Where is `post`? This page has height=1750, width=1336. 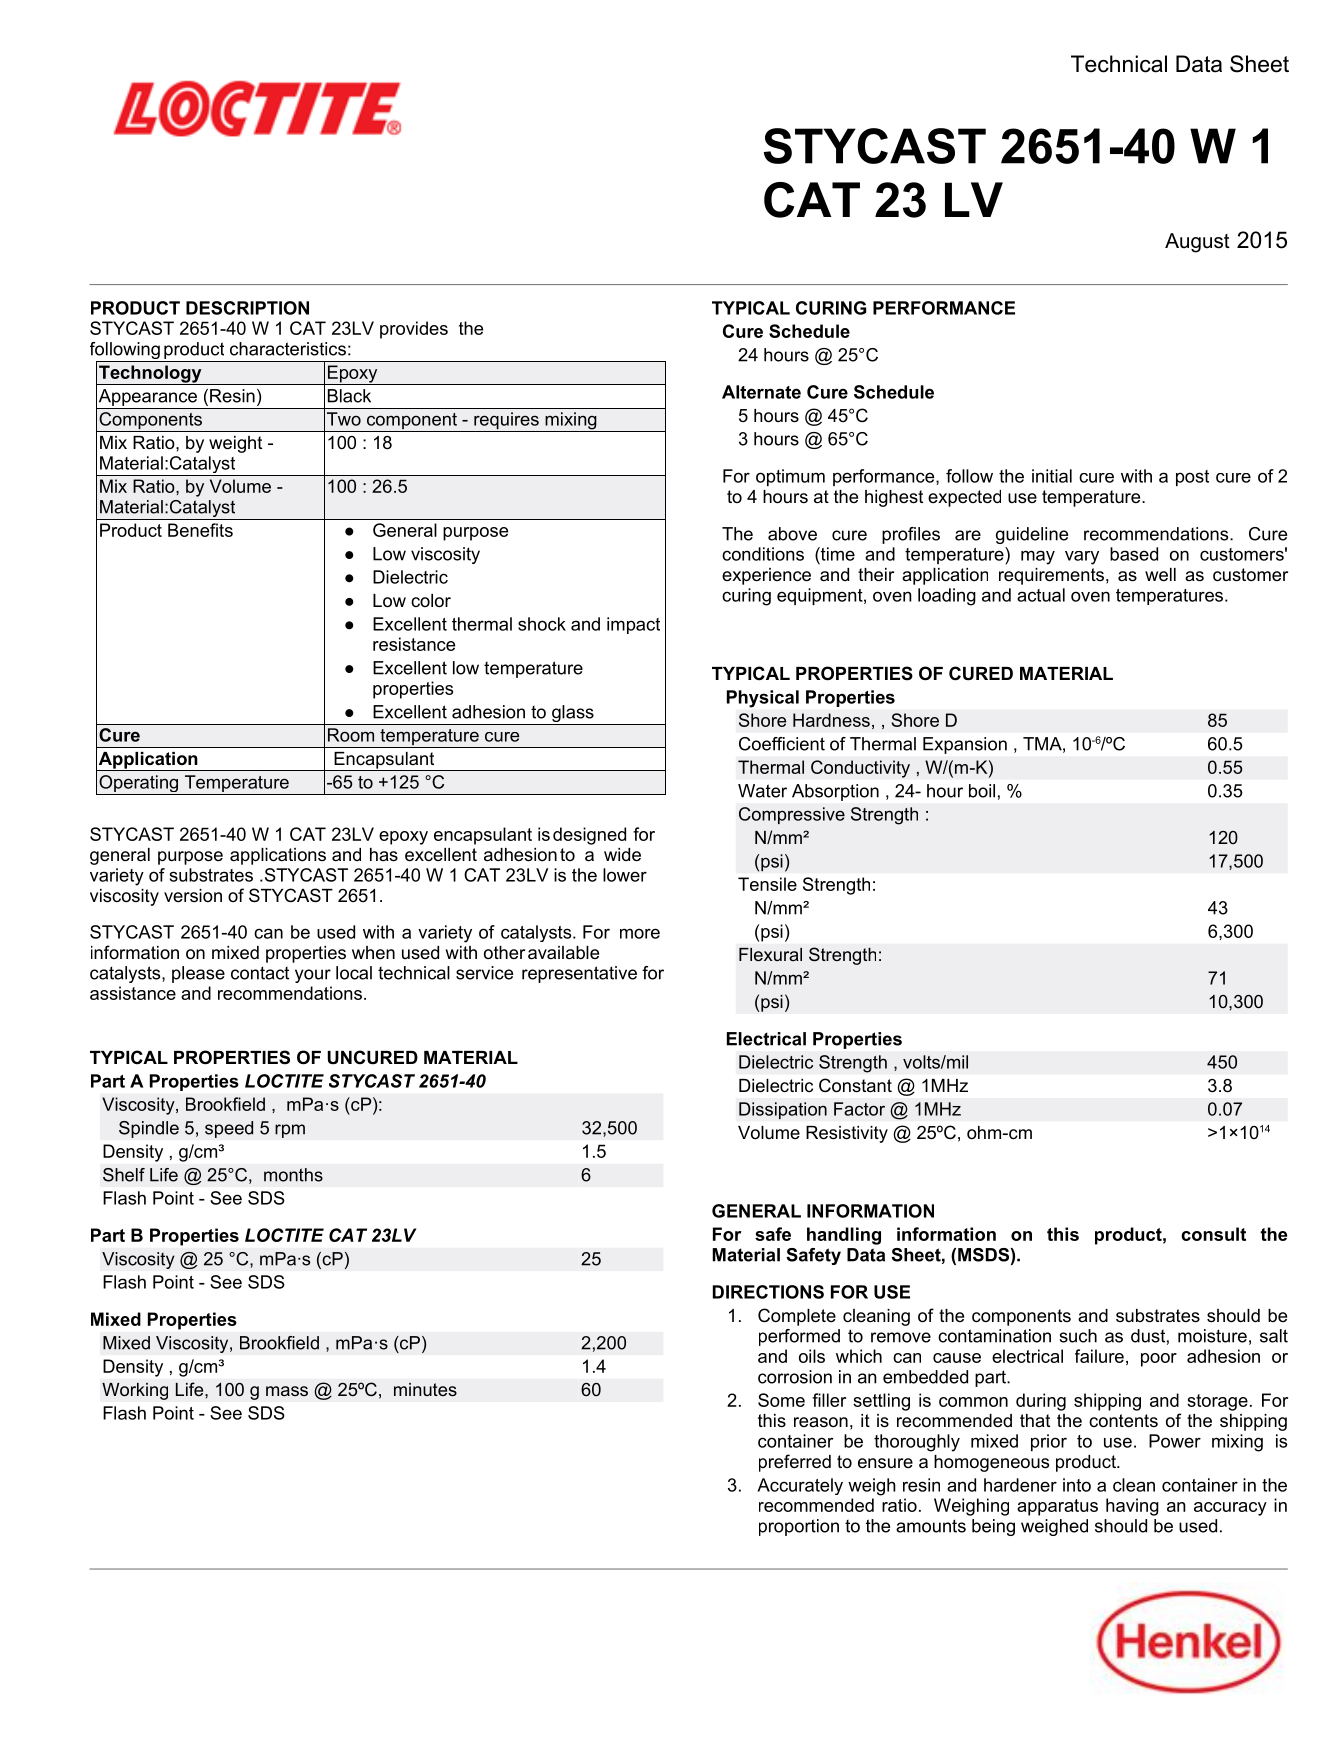 post is located at coordinates (1192, 478).
